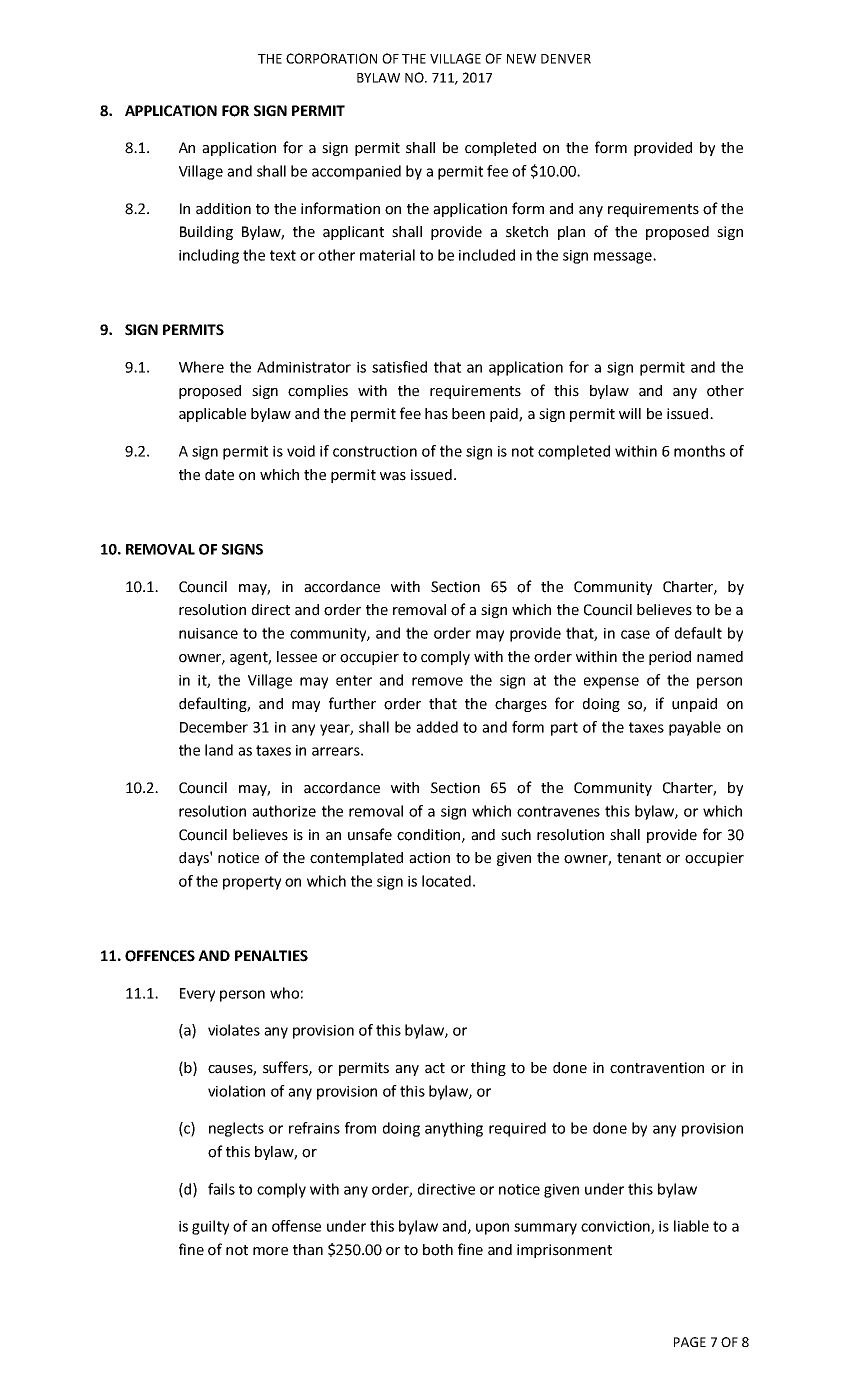 The height and width of the screenshot is (1400, 849). Describe the element at coordinates (223, 209) in the screenshot. I see `addition` at that location.
